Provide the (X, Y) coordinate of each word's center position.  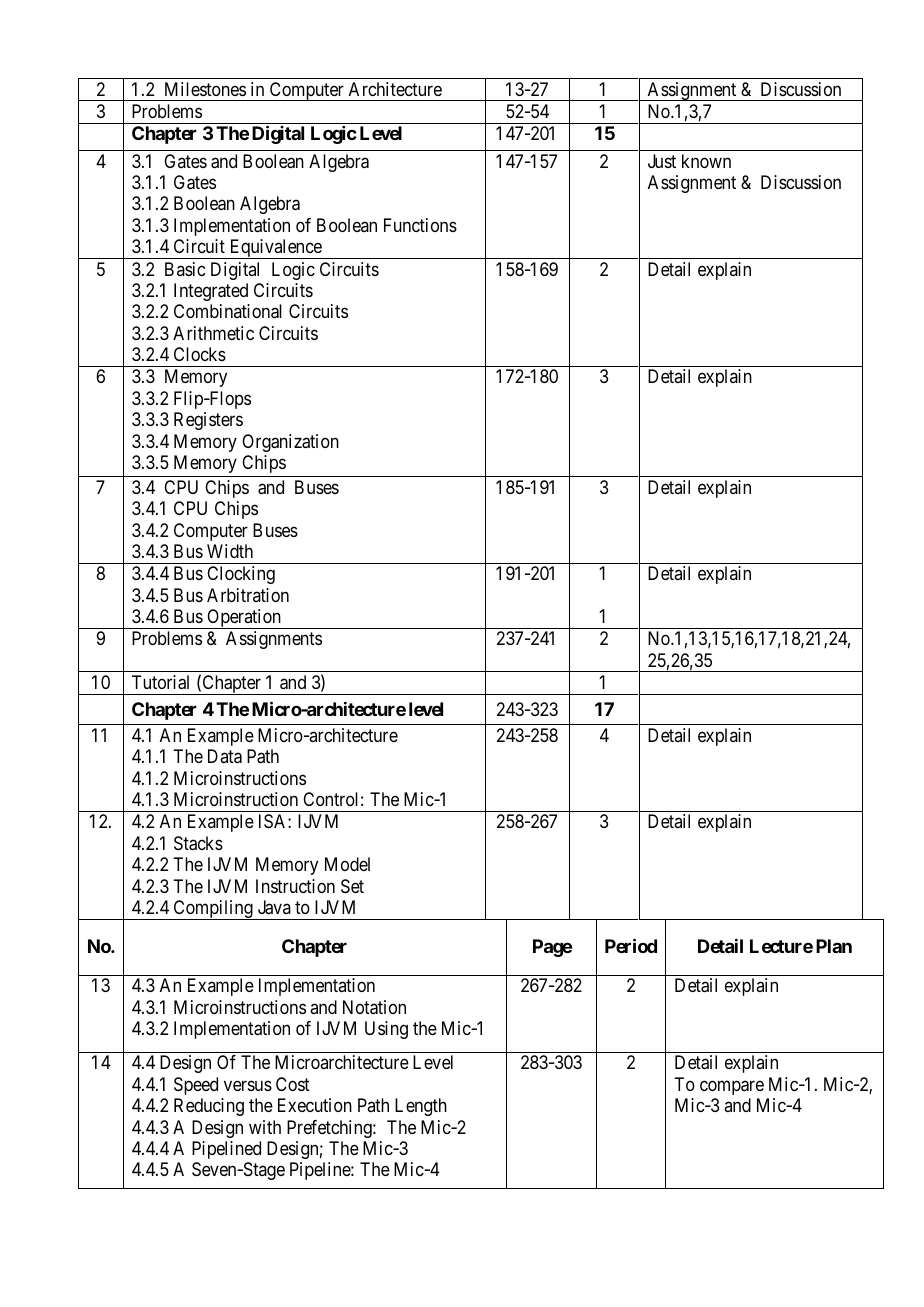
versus (248, 1085)
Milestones (205, 89)
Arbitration (248, 595)
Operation (244, 619)
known (706, 161)
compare (732, 1087)
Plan (834, 946)
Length (421, 1107)
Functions (420, 225)
